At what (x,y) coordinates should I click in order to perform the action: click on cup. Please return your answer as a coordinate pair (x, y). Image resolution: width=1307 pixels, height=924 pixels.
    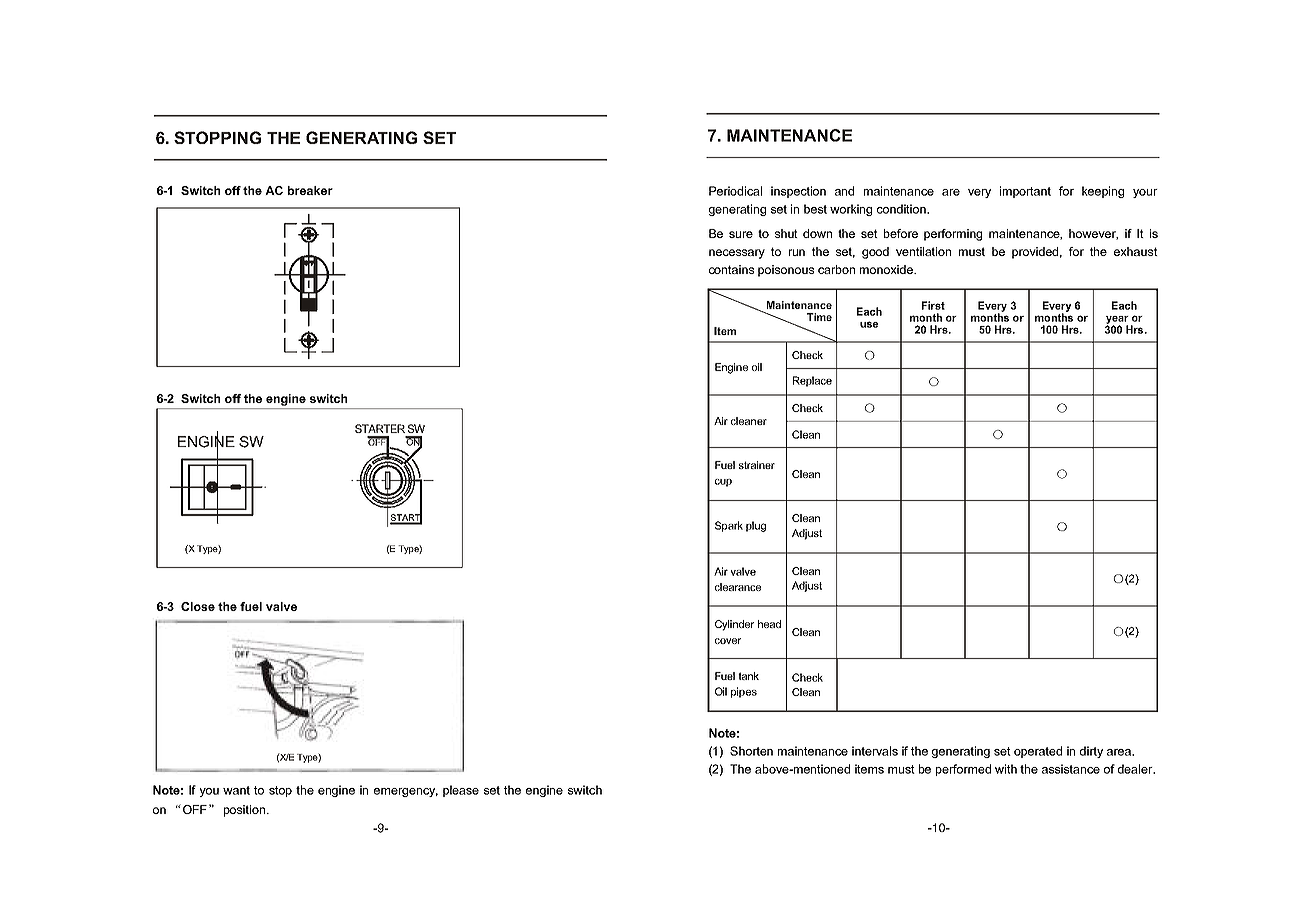
    Looking at the image, I should click on (723, 483).
